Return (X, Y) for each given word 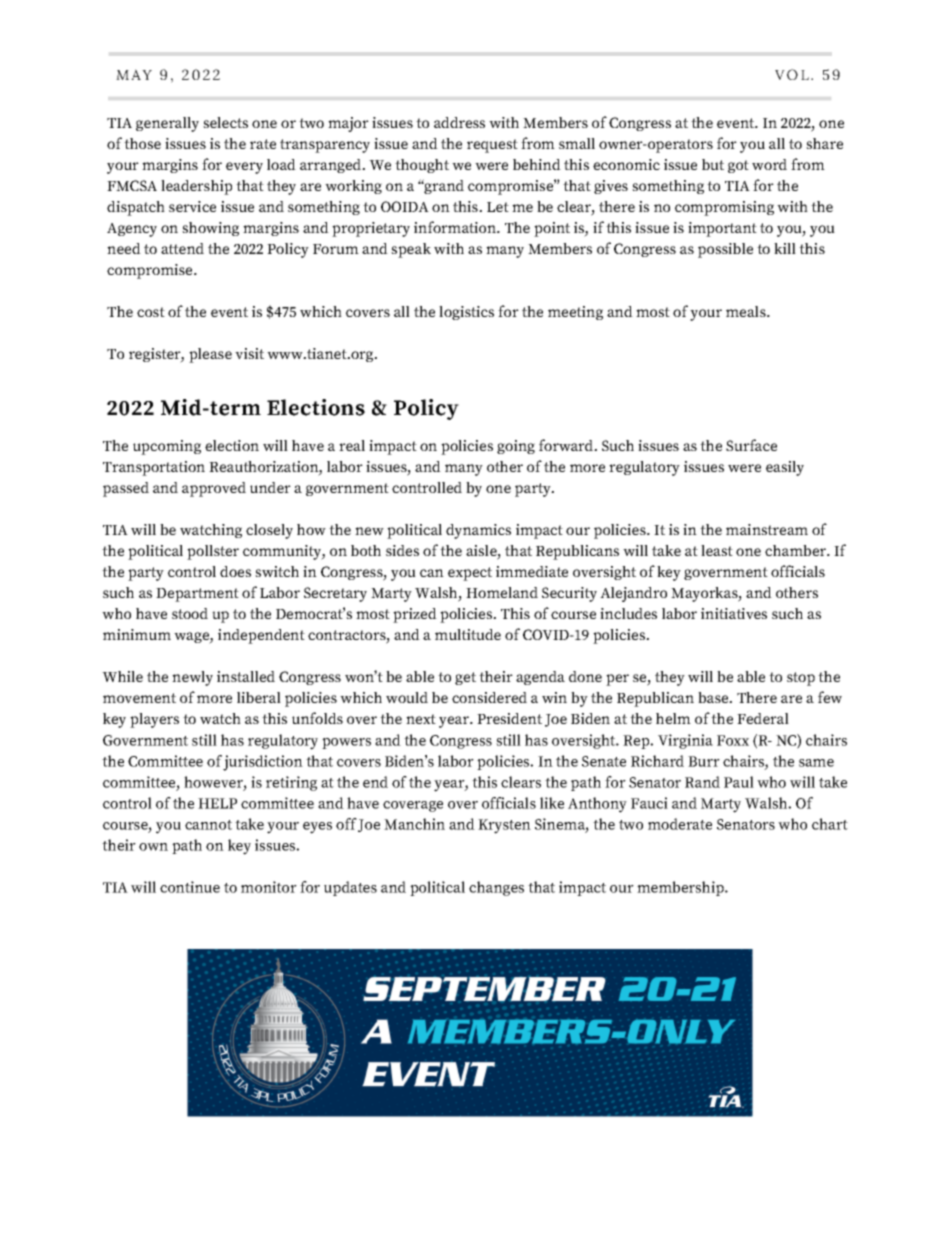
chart (830, 824)
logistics (466, 313)
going (516, 447)
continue (190, 887)
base (714, 697)
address (459, 122)
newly (192, 678)
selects (225, 122)
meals (747, 311)
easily (785, 468)
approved (214, 489)
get (465, 678)
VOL (792, 74)
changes (496, 888)
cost (151, 312)
